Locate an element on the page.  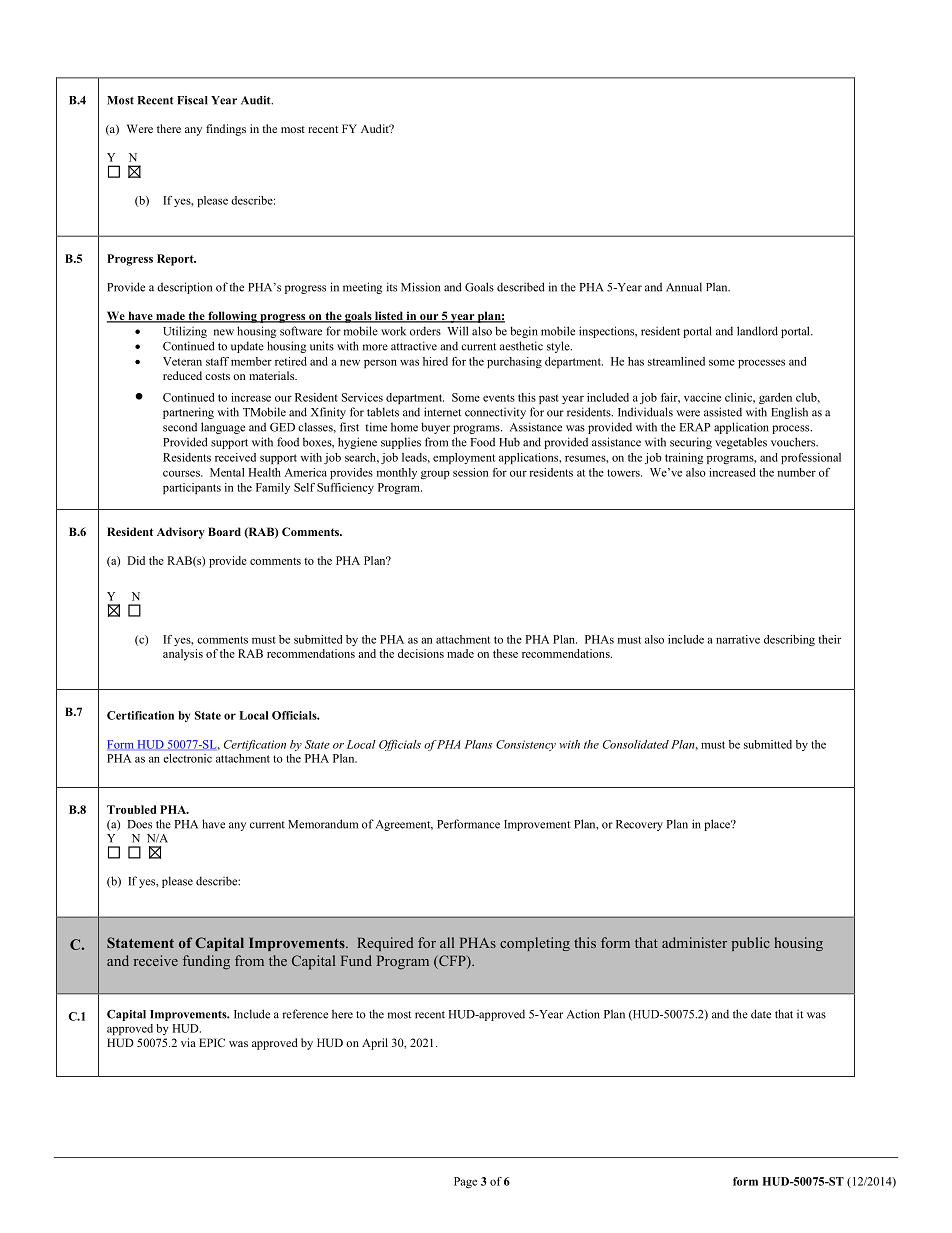
Annual is located at coordinates (684, 287).
